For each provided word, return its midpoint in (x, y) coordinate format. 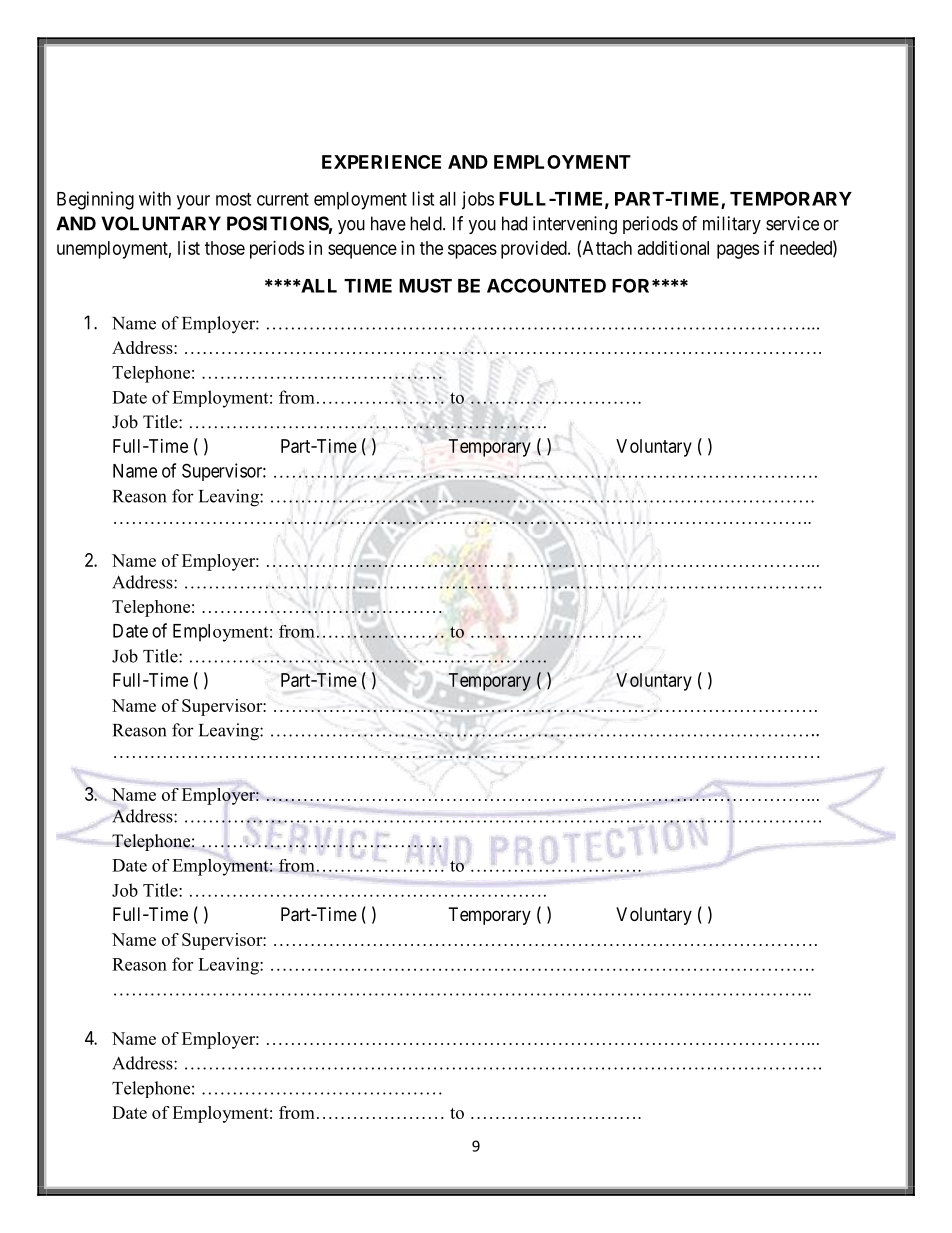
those (225, 248)
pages (738, 251)
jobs (478, 200)
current (283, 199)
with (155, 198)
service (792, 223)
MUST (425, 285)
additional (673, 248)
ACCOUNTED (546, 285)
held (427, 223)
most (233, 199)
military (732, 225)
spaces (472, 251)
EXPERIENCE (381, 162)
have (388, 223)
